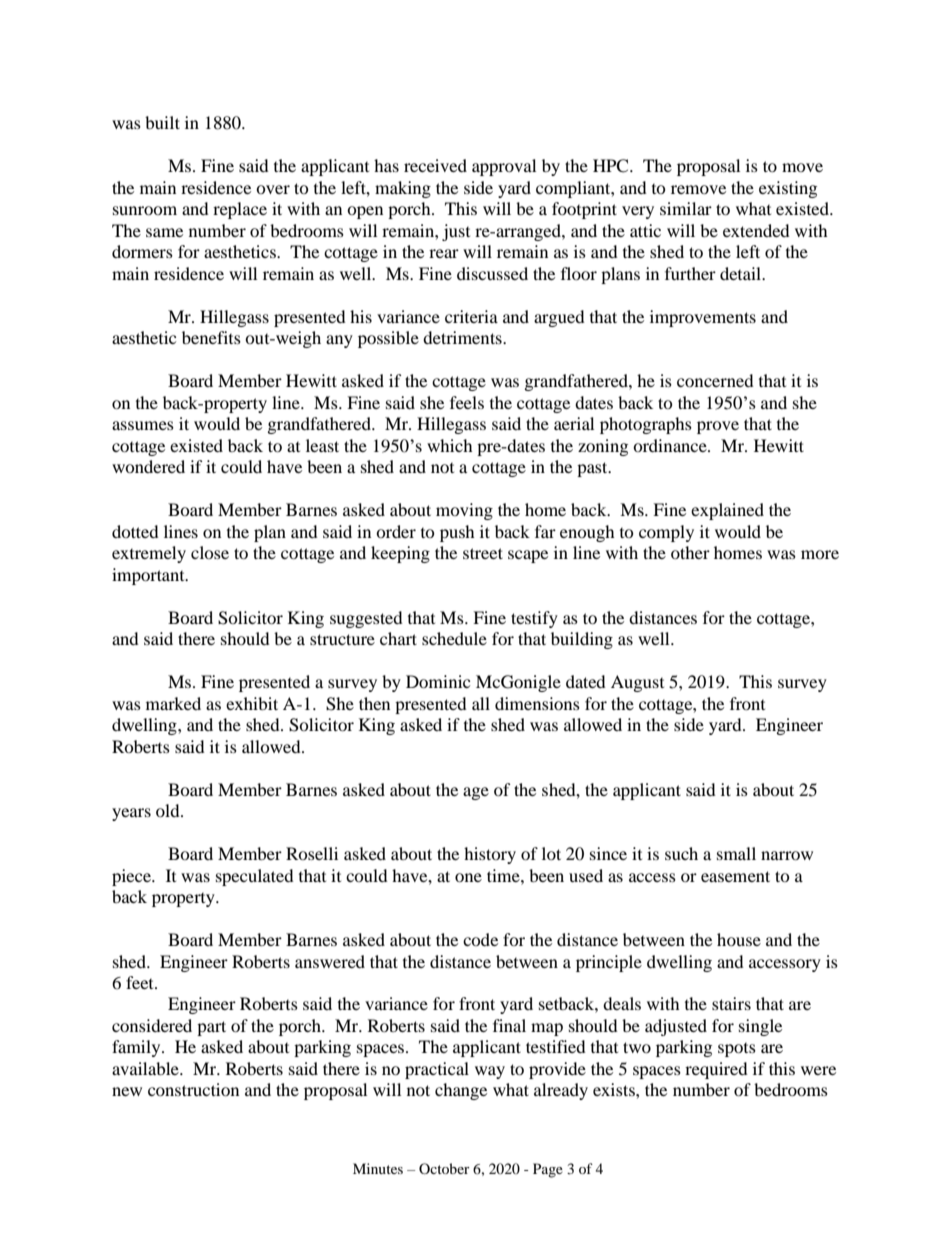 This screenshot has width=952, height=1233. What do you see at coordinates (444, 1168) in the screenshot?
I see `October` at bounding box center [444, 1168].
